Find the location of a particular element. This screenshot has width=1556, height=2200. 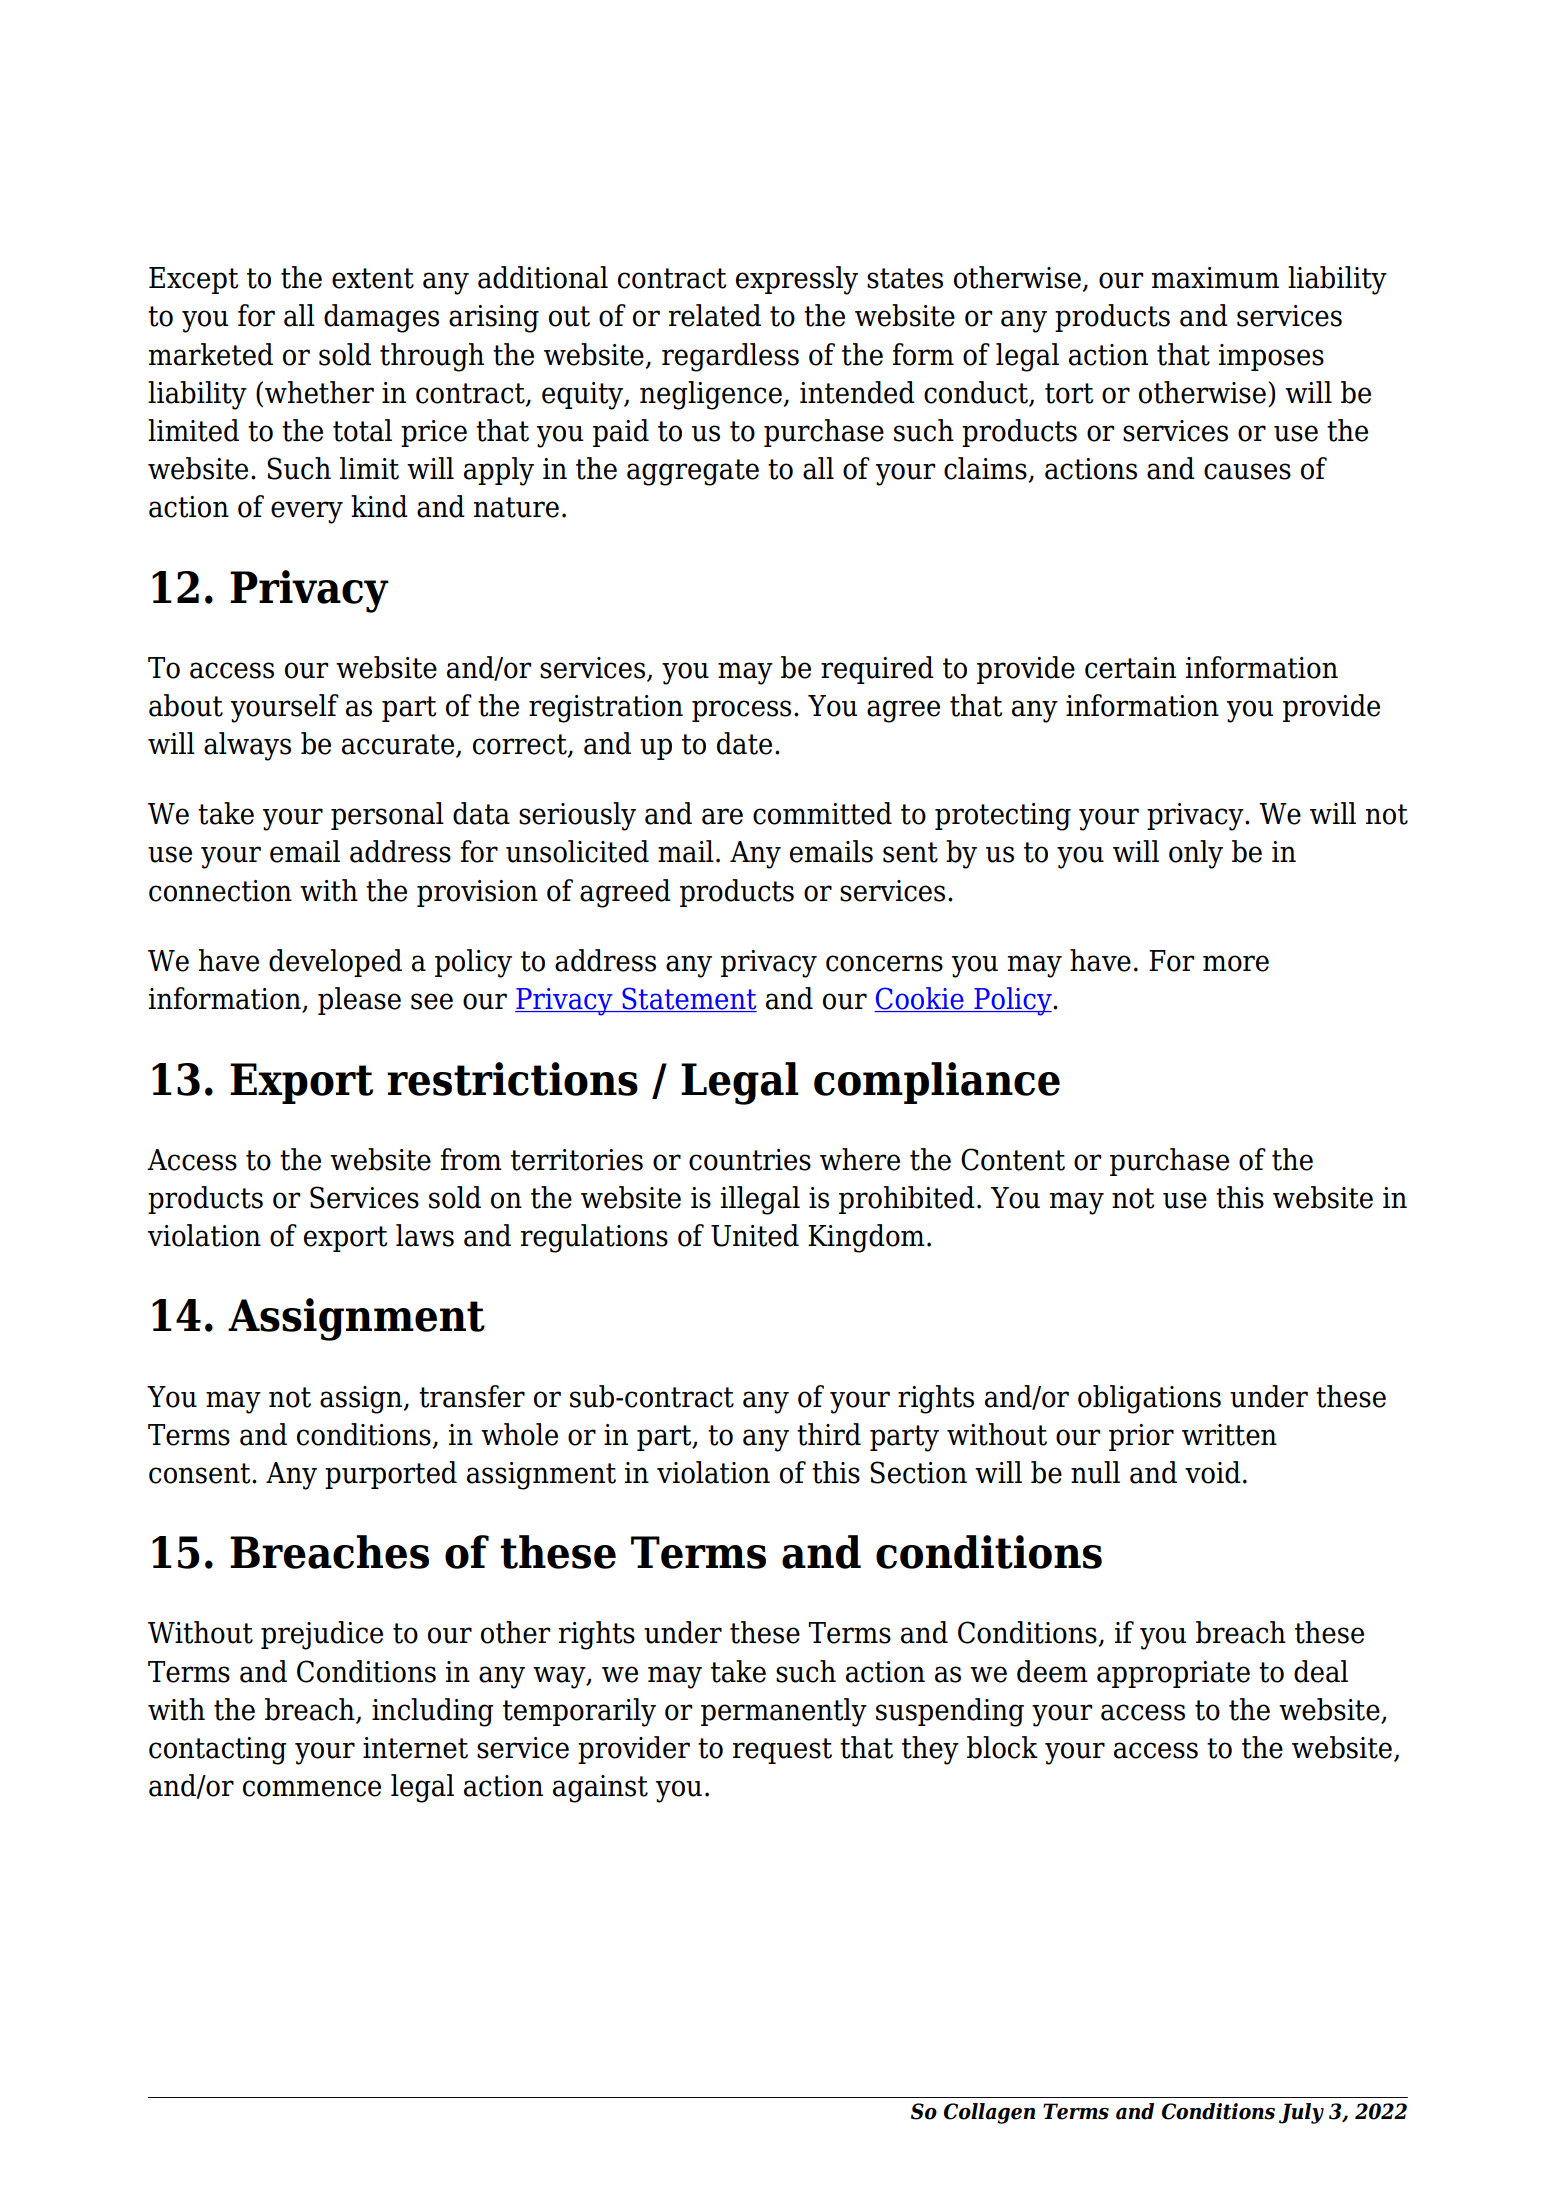

maximum is located at coordinates (1215, 278).
